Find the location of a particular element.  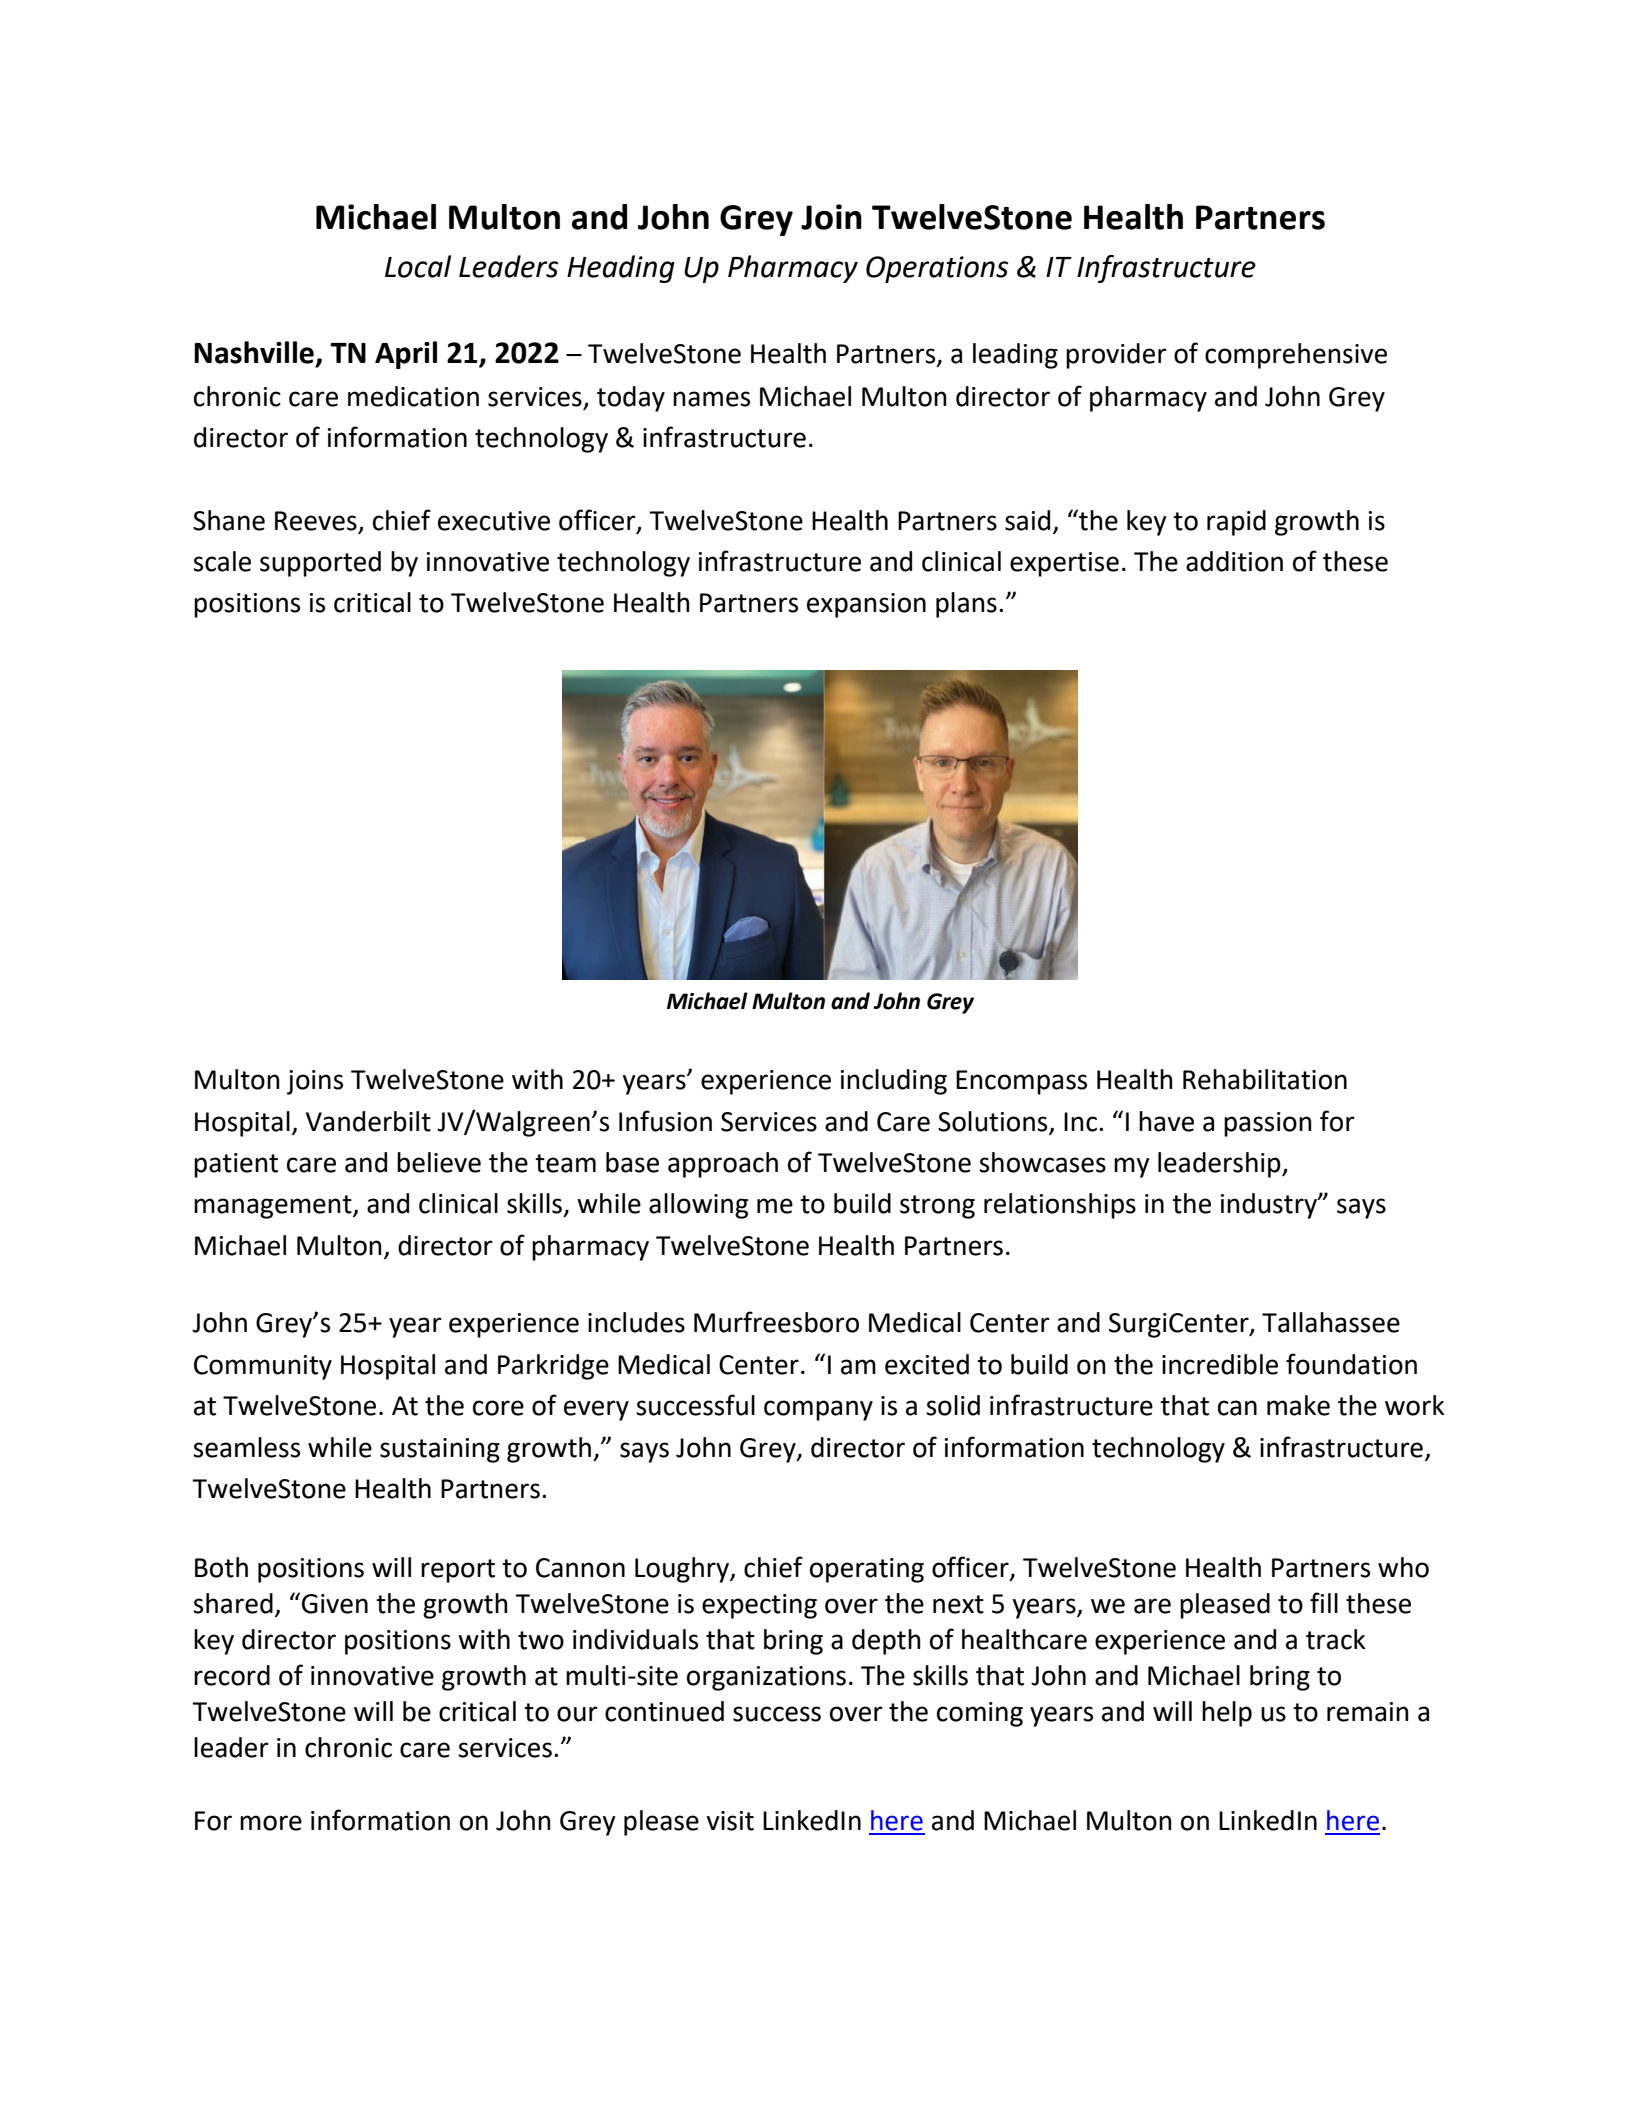

Operations is located at coordinates (937, 269).
